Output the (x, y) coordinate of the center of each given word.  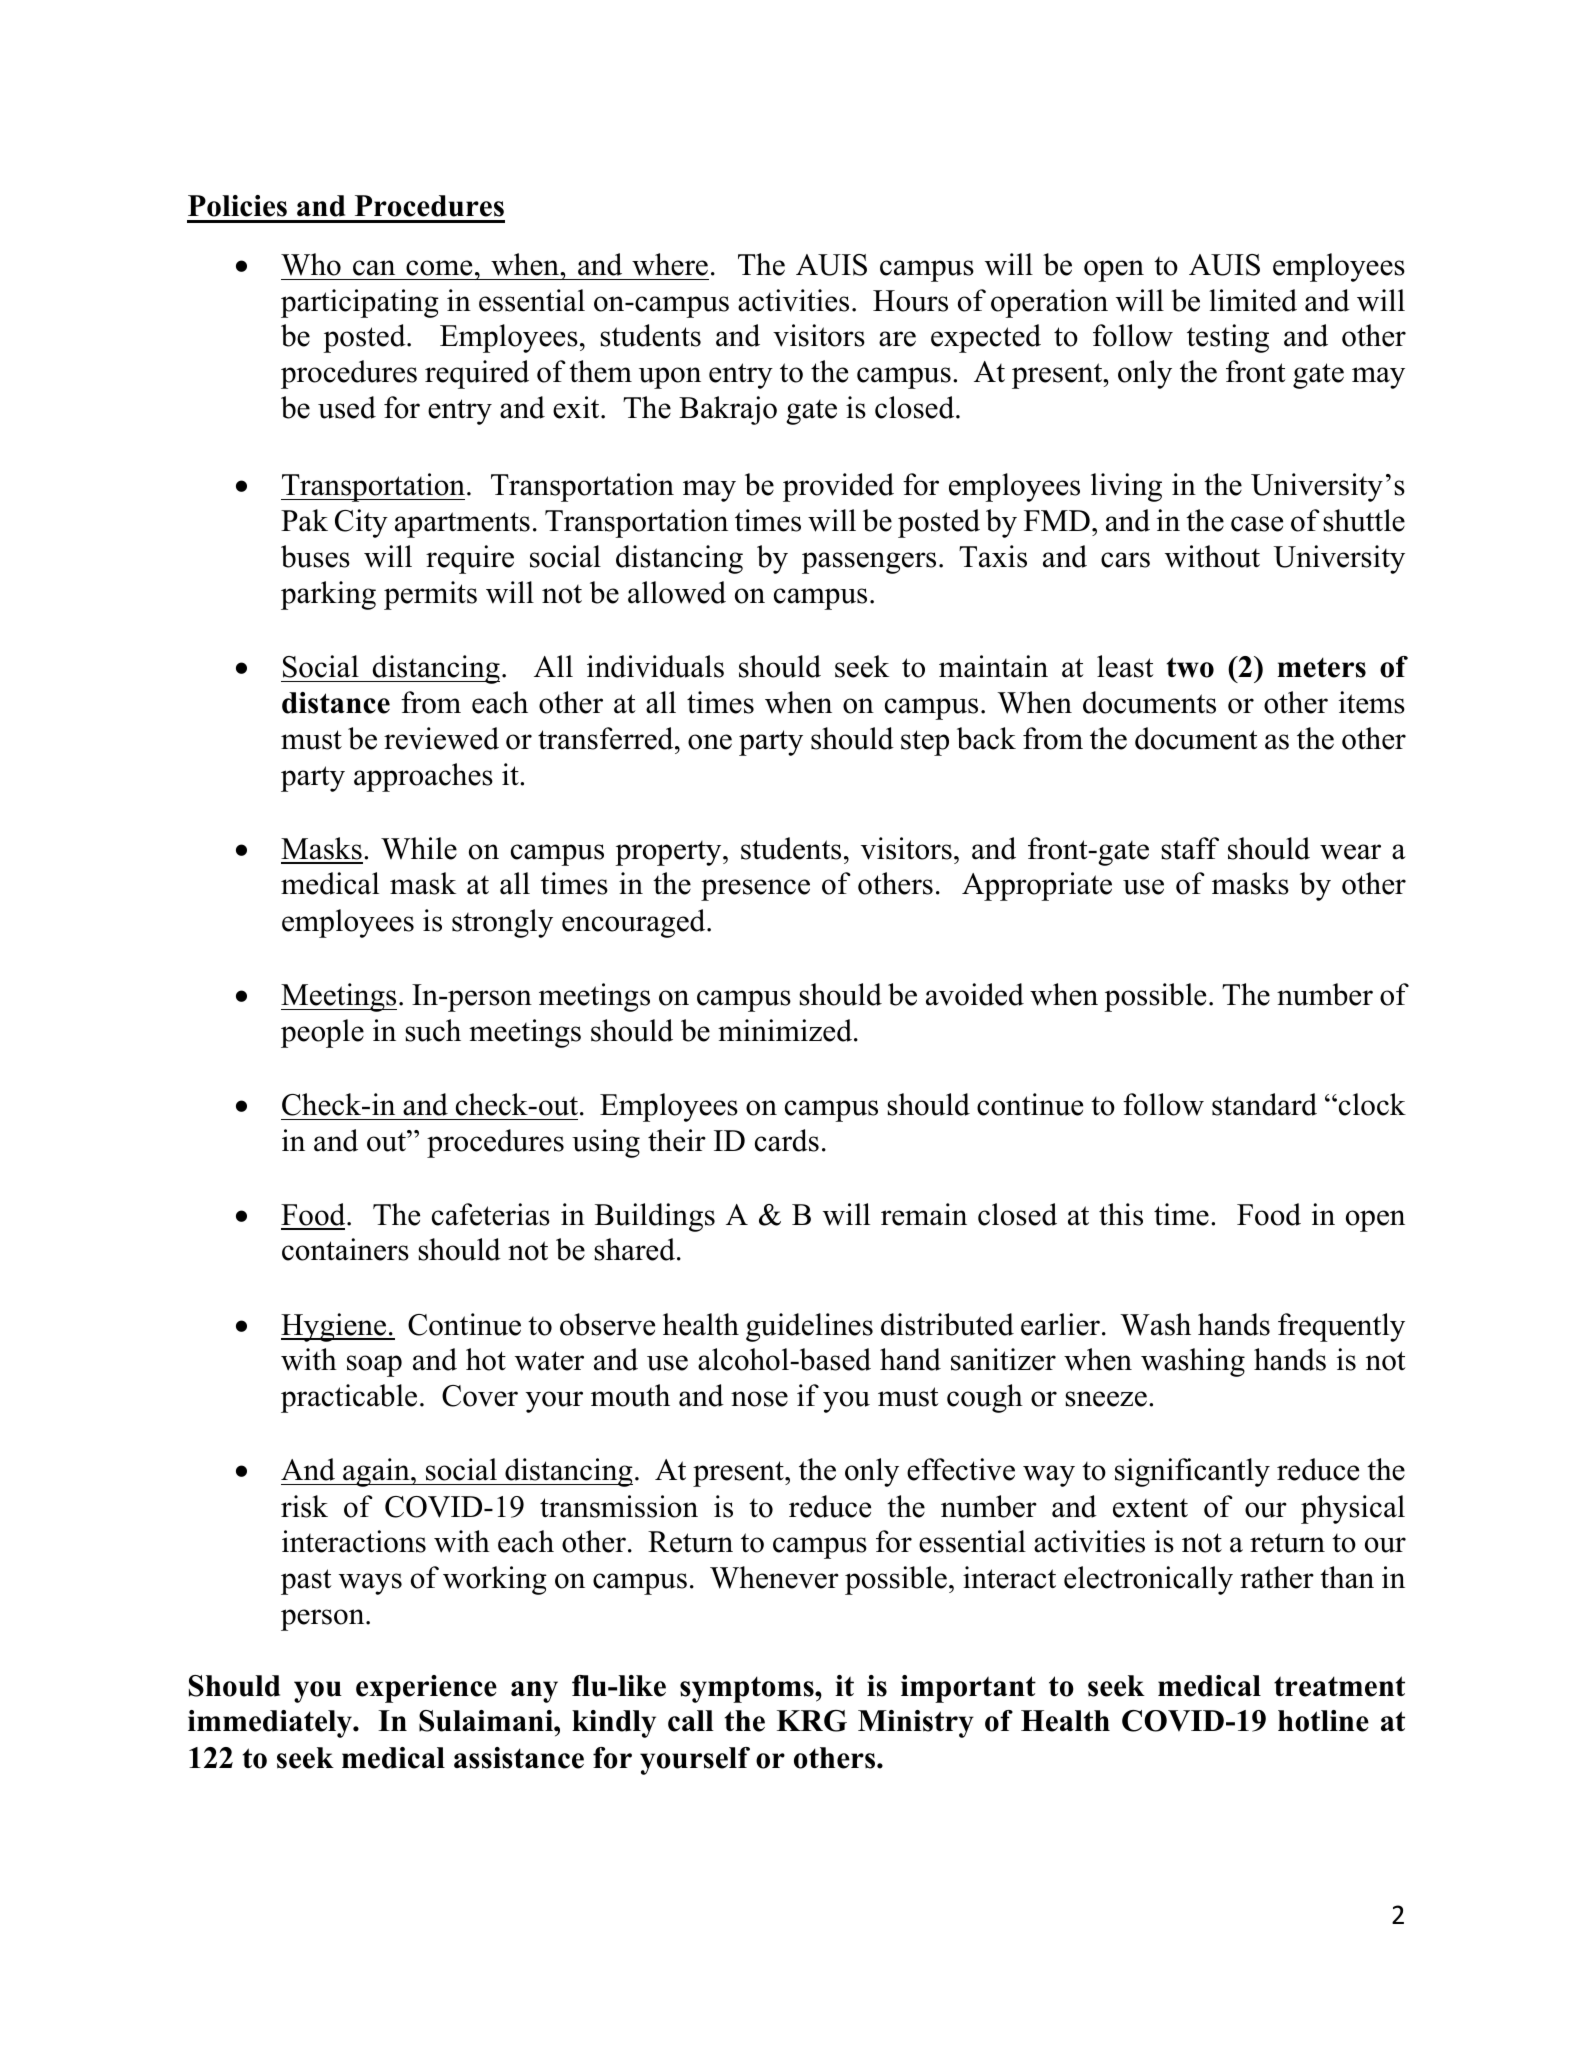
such (433, 1030)
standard (1264, 1104)
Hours (910, 301)
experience (426, 1689)
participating (360, 303)
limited (1253, 300)
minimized (785, 1030)
